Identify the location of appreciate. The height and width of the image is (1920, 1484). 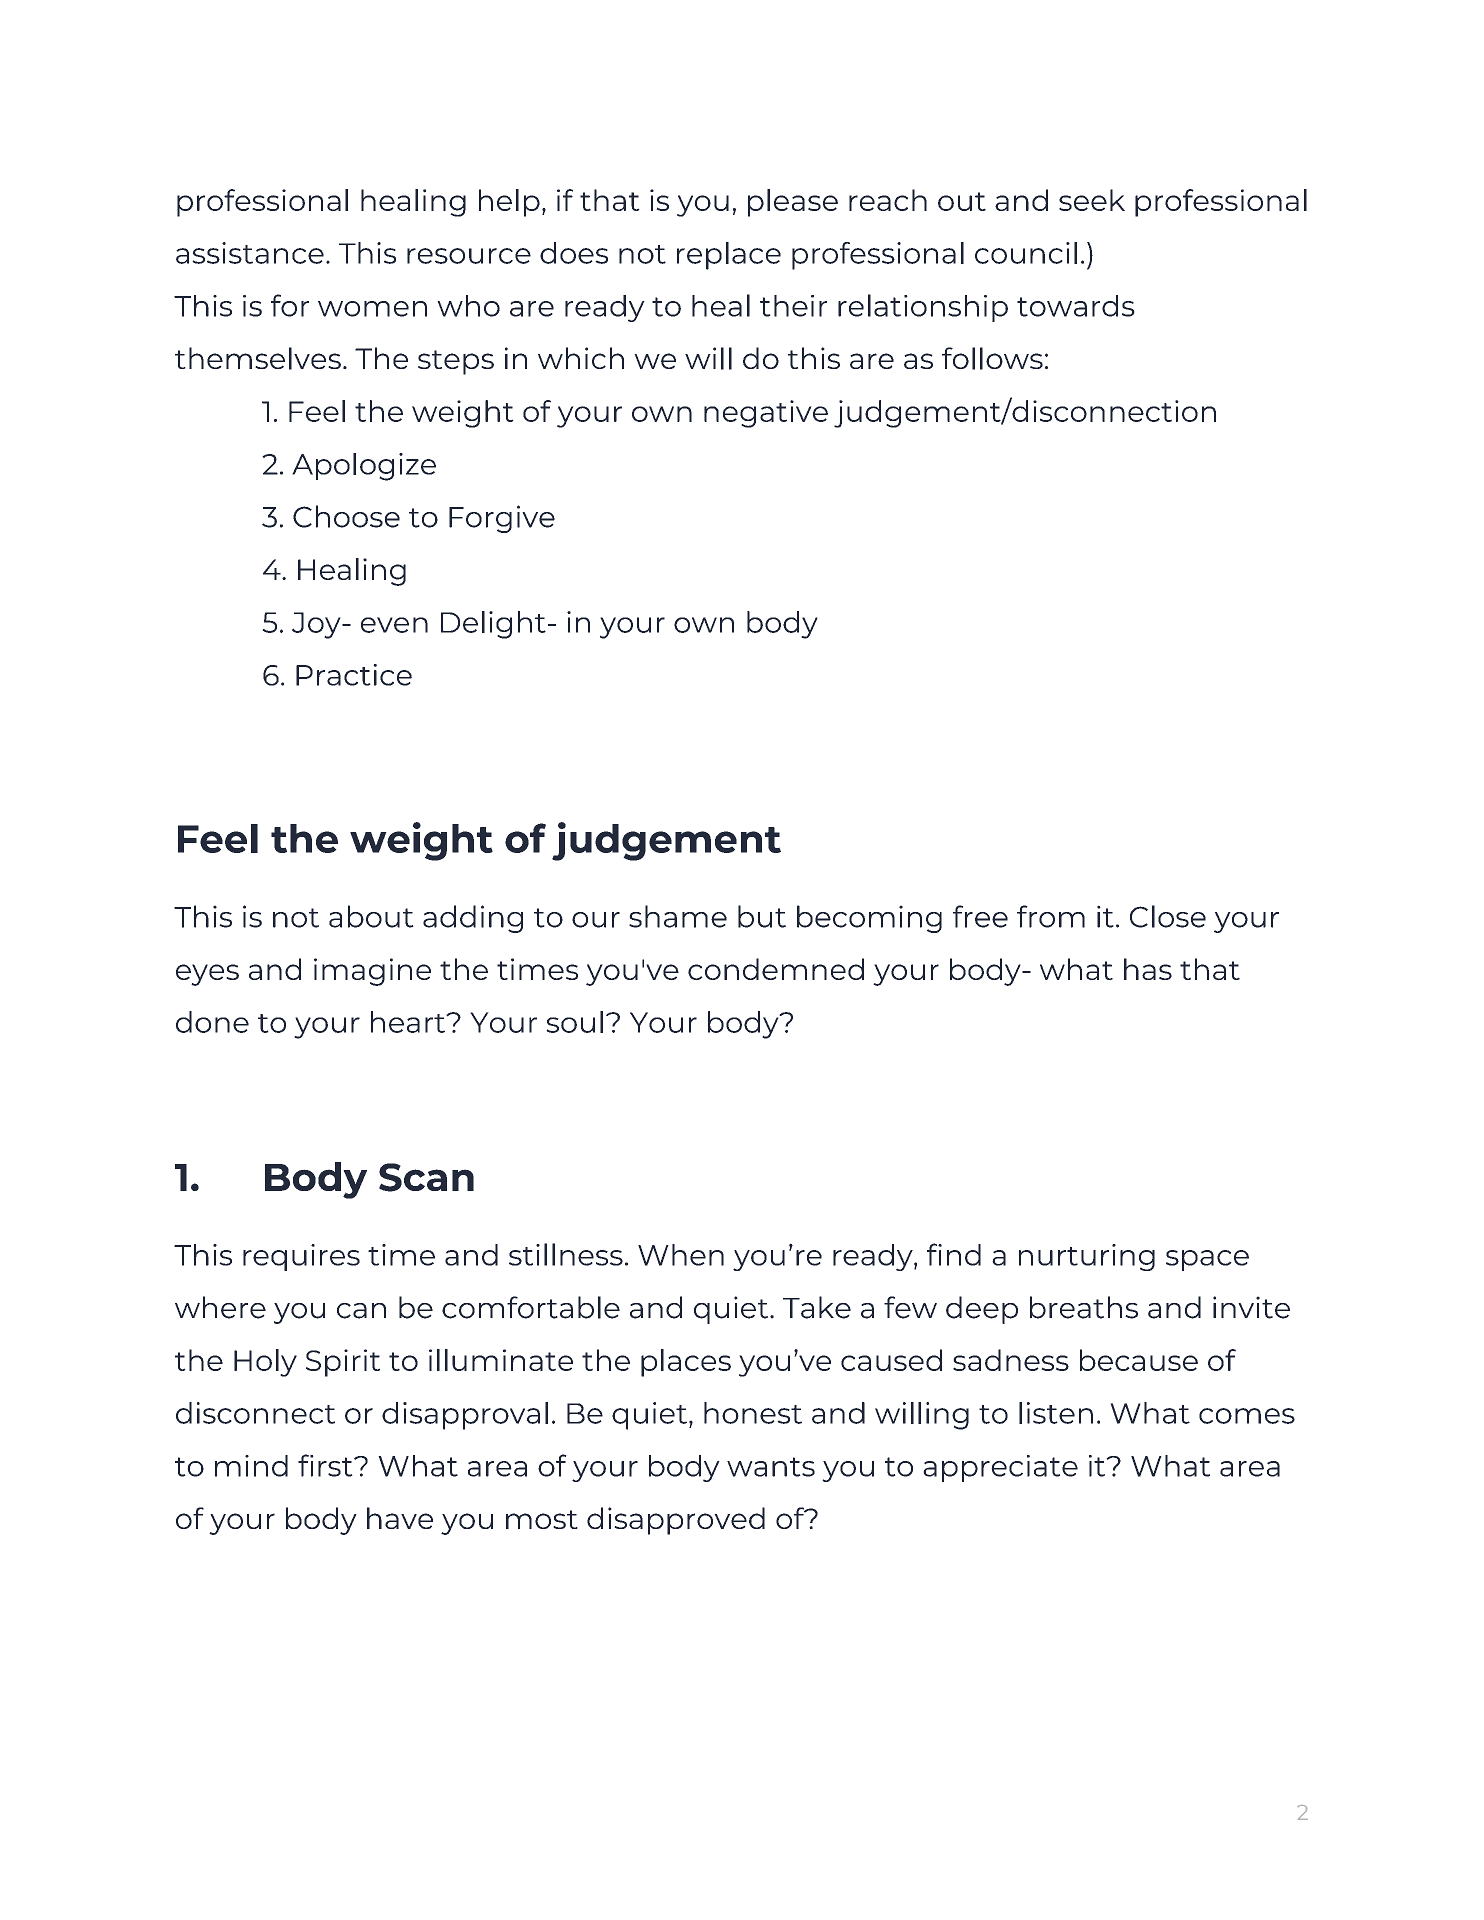
(1000, 1468).
